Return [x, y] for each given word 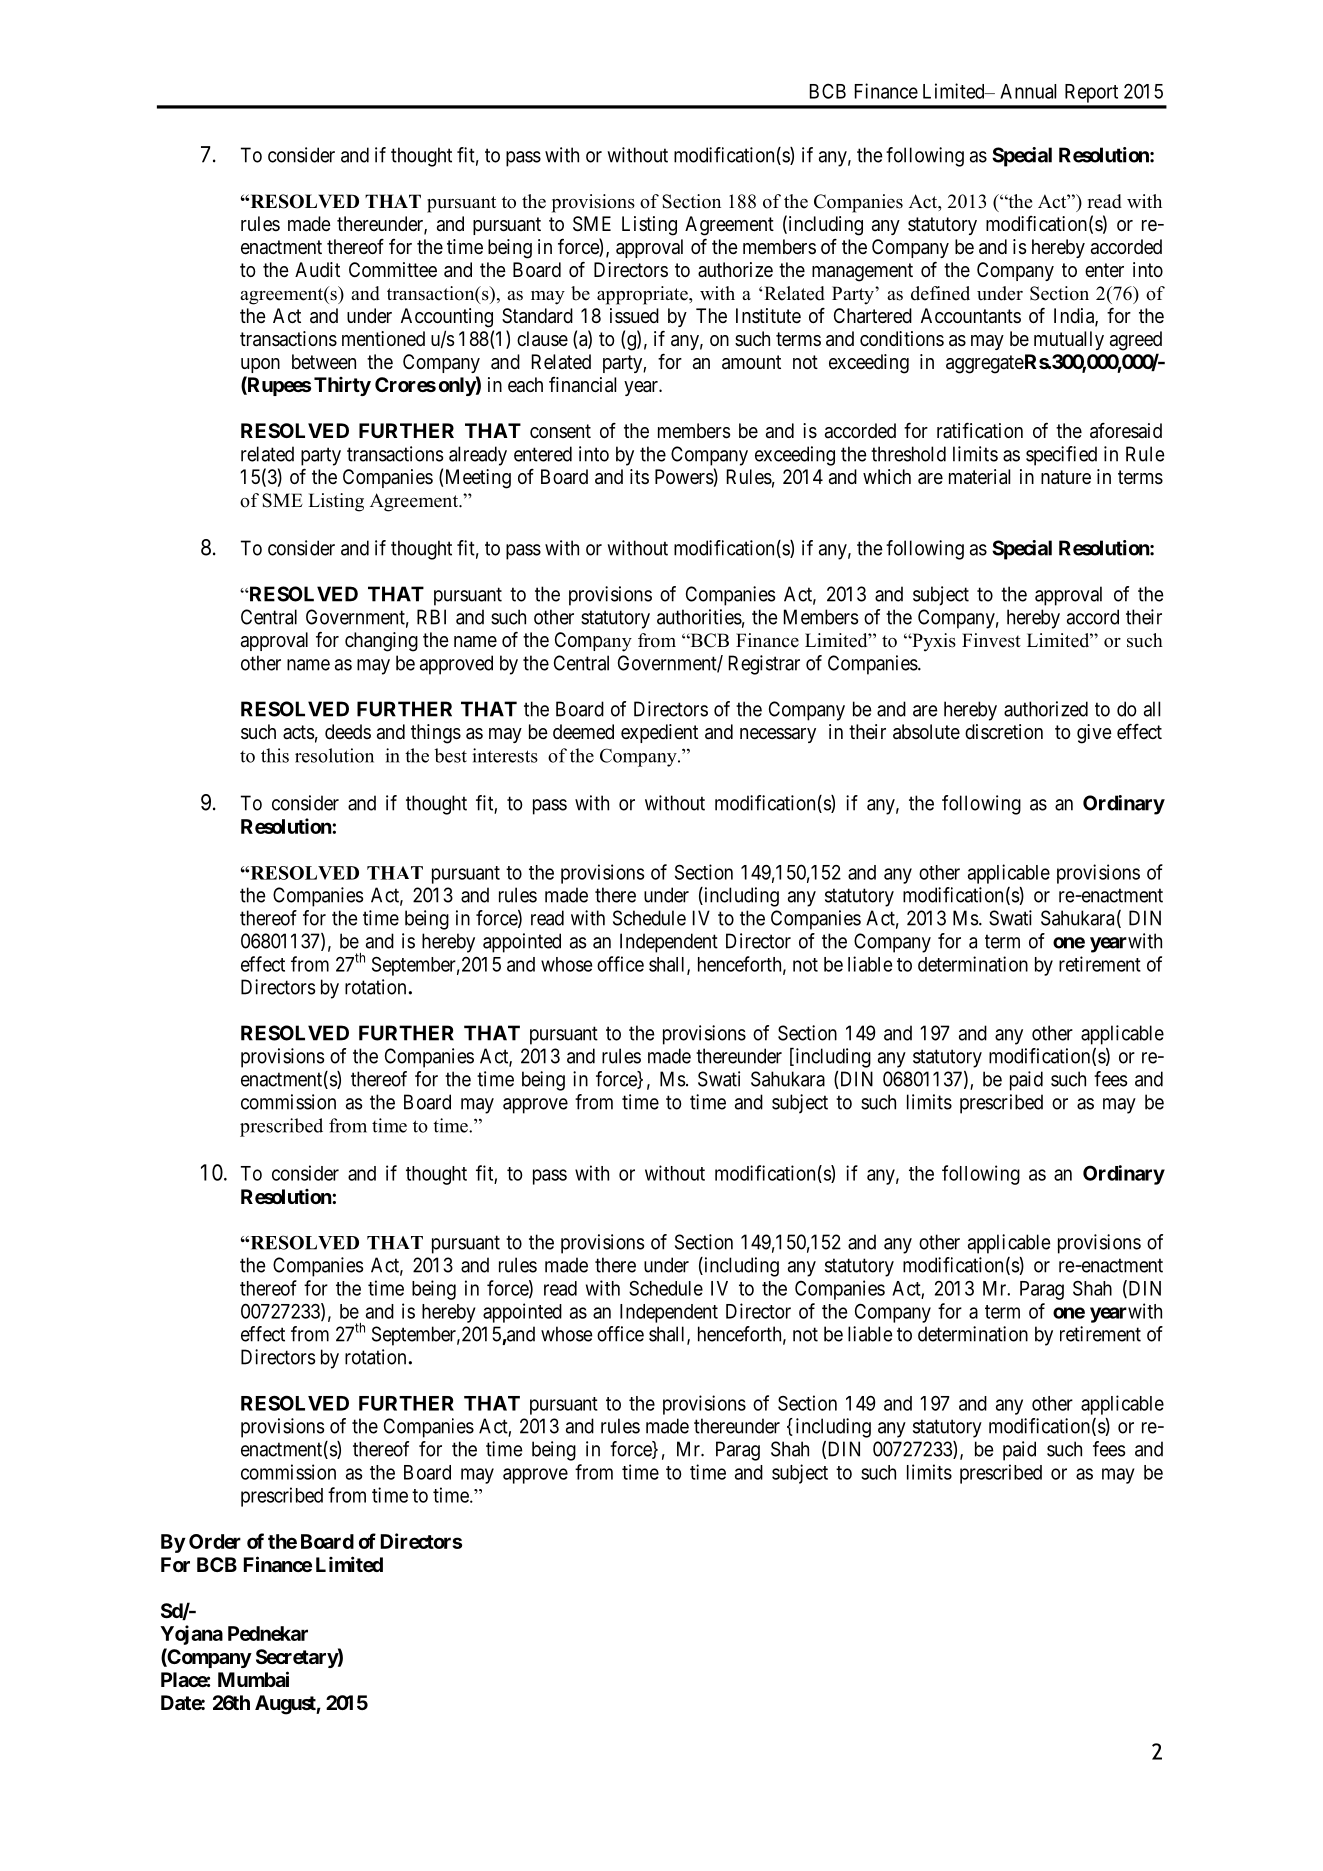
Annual [1028, 91]
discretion [1004, 731]
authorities [699, 617]
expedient [659, 733]
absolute [926, 732]
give [1094, 734]
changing [381, 642]
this [275, 755]
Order [215, 1541]
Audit [317, 269]
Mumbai [253, 1679]
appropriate [643, 295]
